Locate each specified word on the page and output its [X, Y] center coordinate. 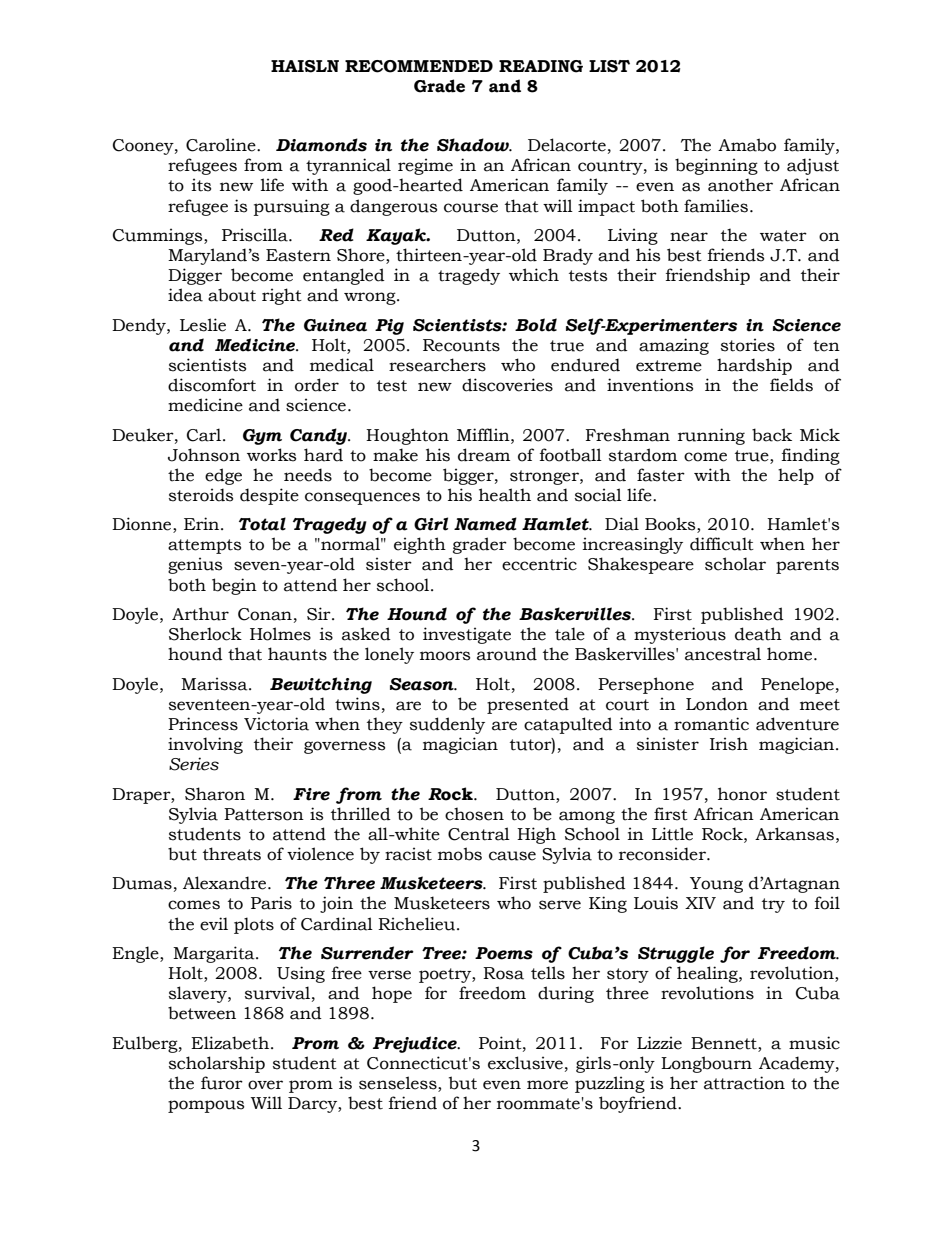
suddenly [447, 725]
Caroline [222, 145]
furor [222, 1083]
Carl [204, 435]
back [772, 435]
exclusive [525, 1063]
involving [205, 745]
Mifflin [484, 434]
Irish [729, 744]
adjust [813, 166]
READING [541, 66]
